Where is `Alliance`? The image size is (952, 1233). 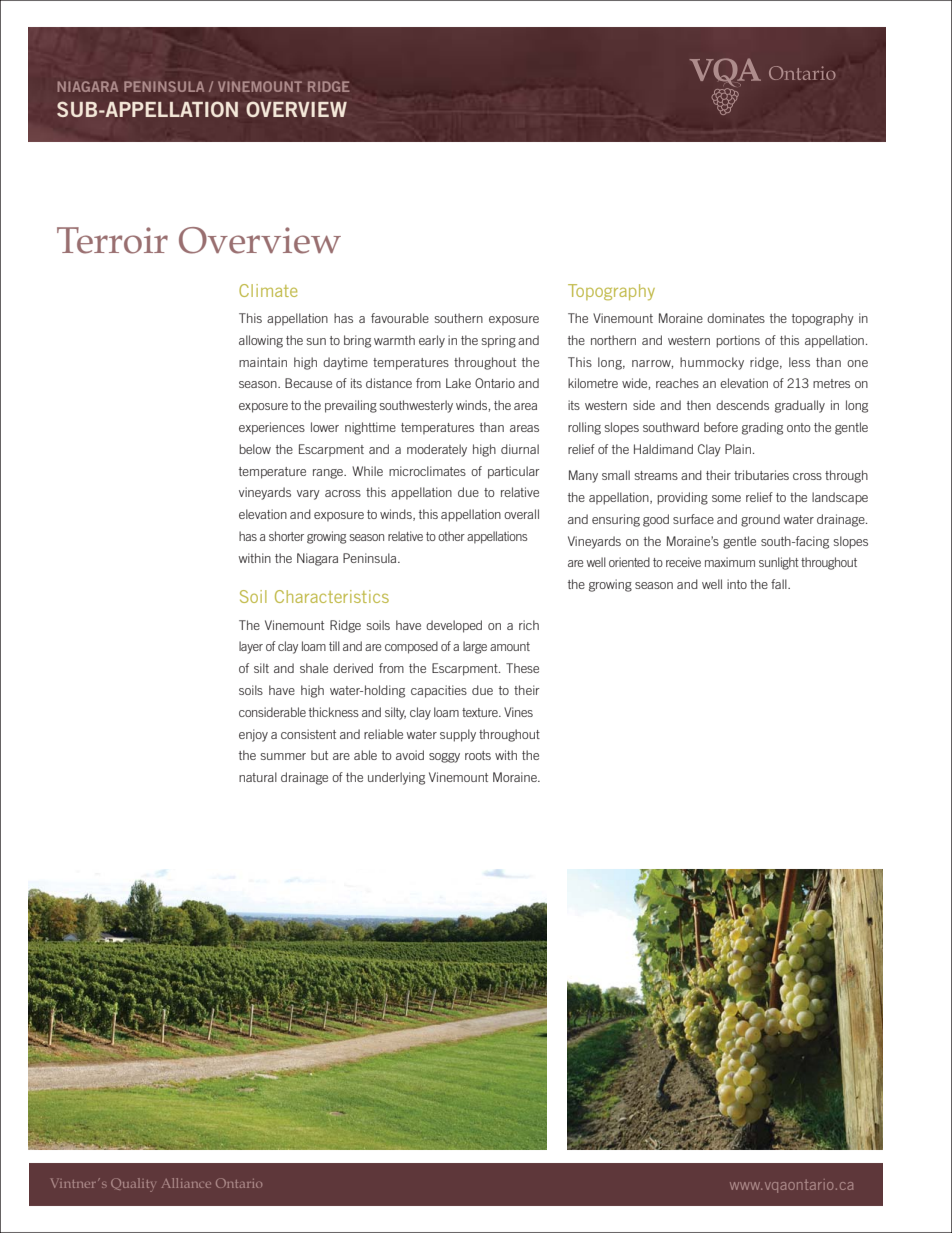
Alliance is located at coordinates (186, 1183).
